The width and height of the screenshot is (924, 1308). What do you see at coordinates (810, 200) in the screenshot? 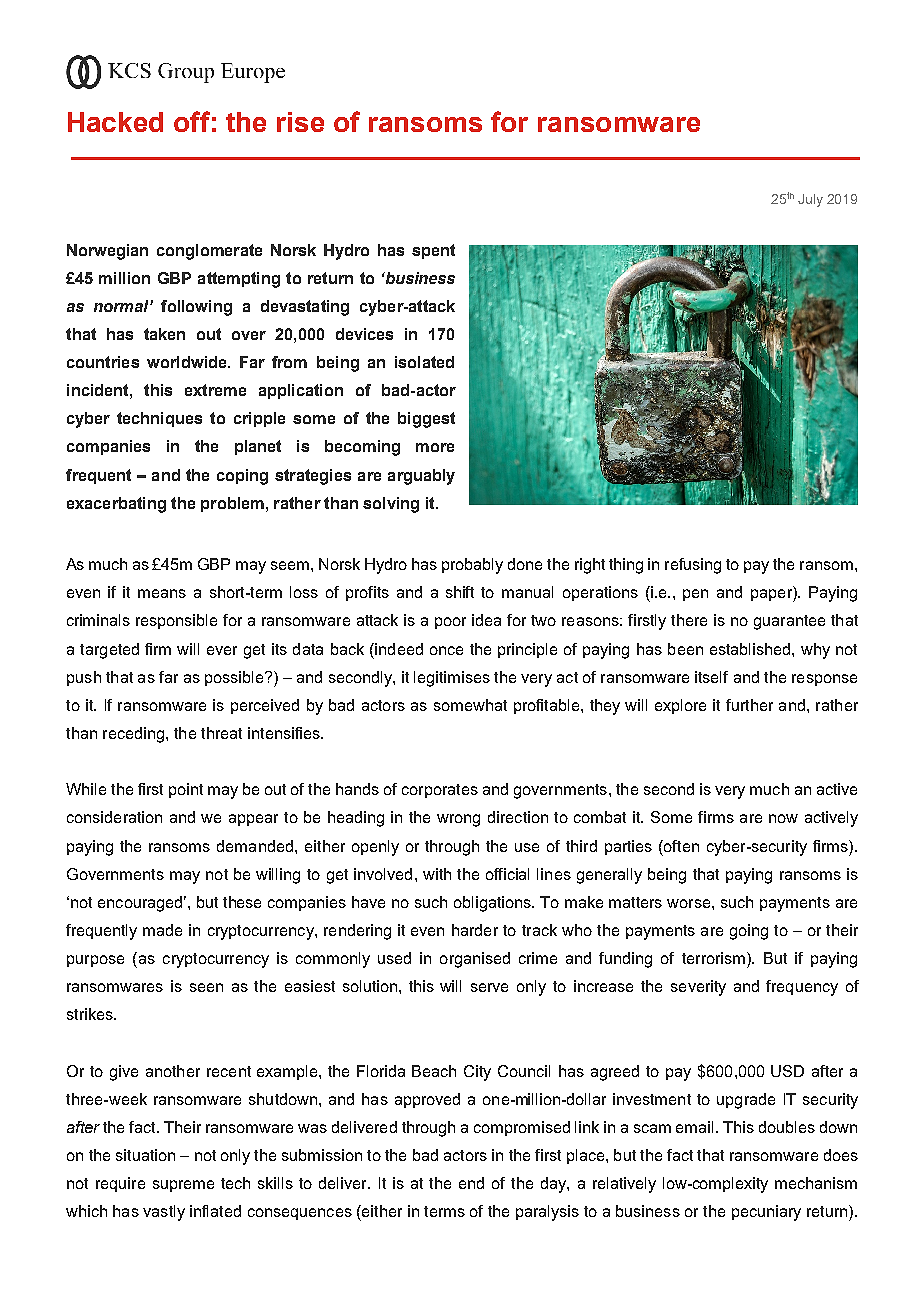
I see `July` at bounding box center [810, 200].
